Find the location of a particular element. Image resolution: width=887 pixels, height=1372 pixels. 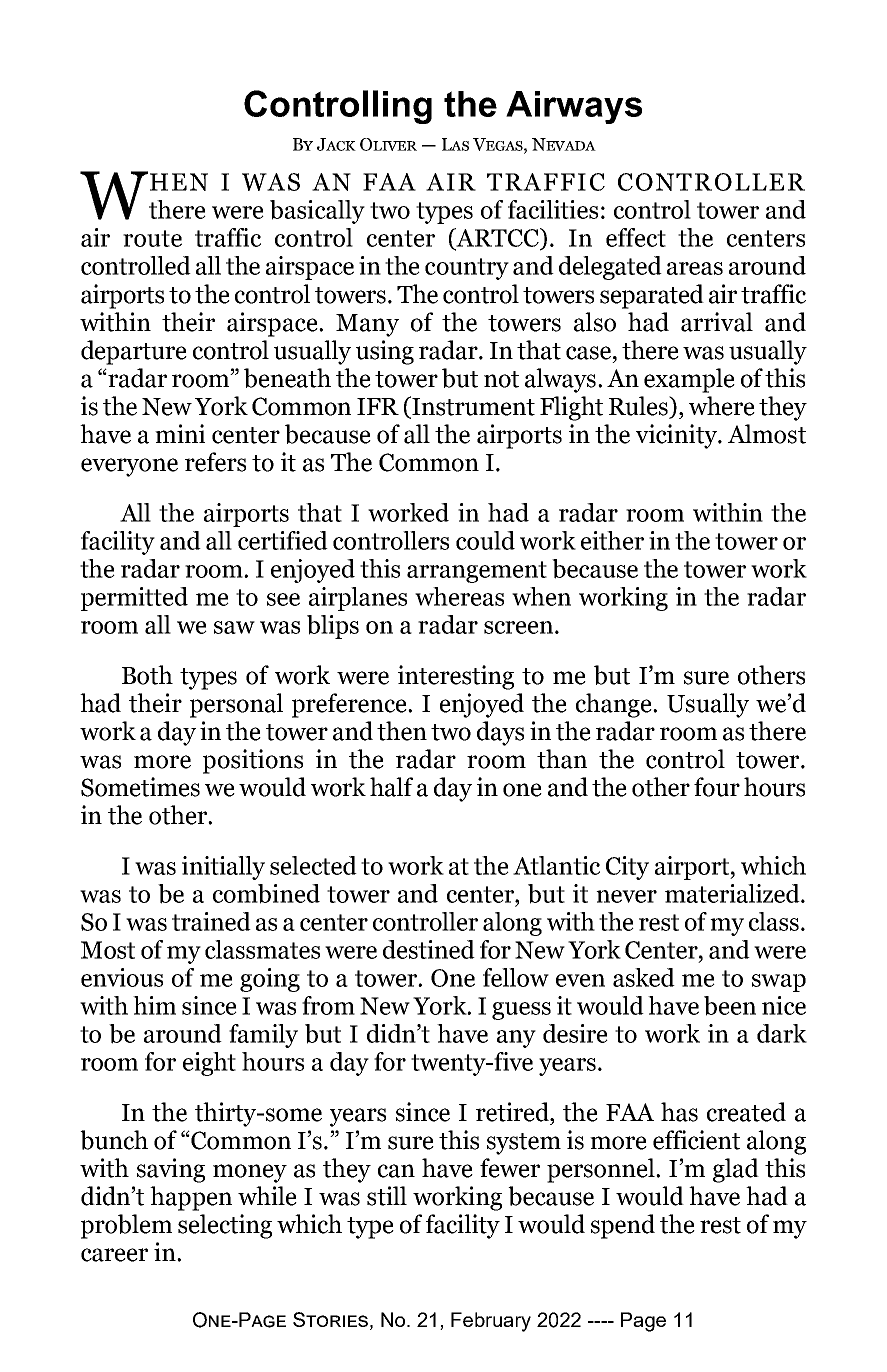

effect is located at coordinates (636, 237).
